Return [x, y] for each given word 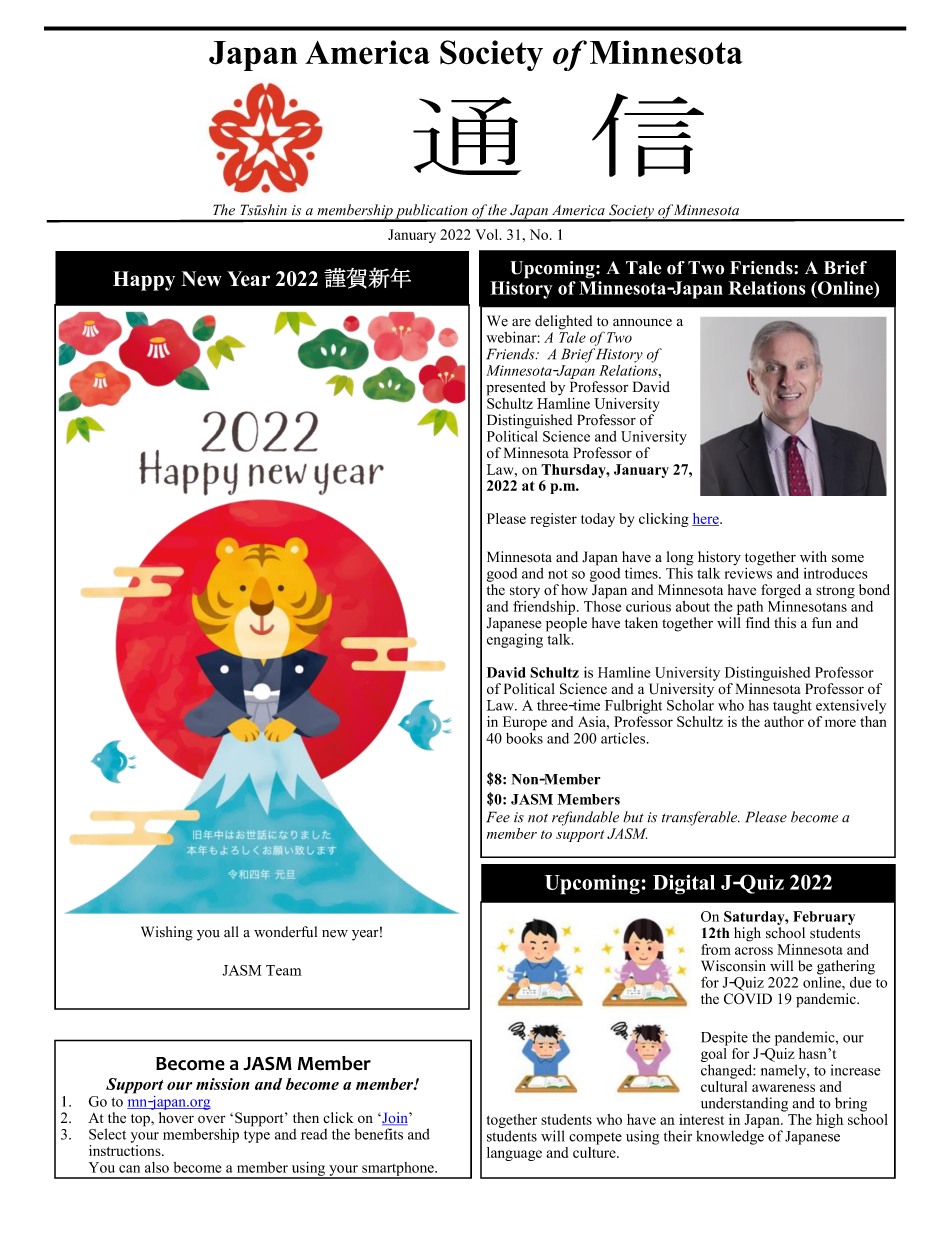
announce [642, 323]
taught [792, 706]
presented [516, 388]
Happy [144, 281]
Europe [525, 724]
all [231, 931]
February [824, 918]
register [553, 520]
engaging [515, 639]
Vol [488, 234]
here [706, 519]
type [257, 1136]
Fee [498, 817]
